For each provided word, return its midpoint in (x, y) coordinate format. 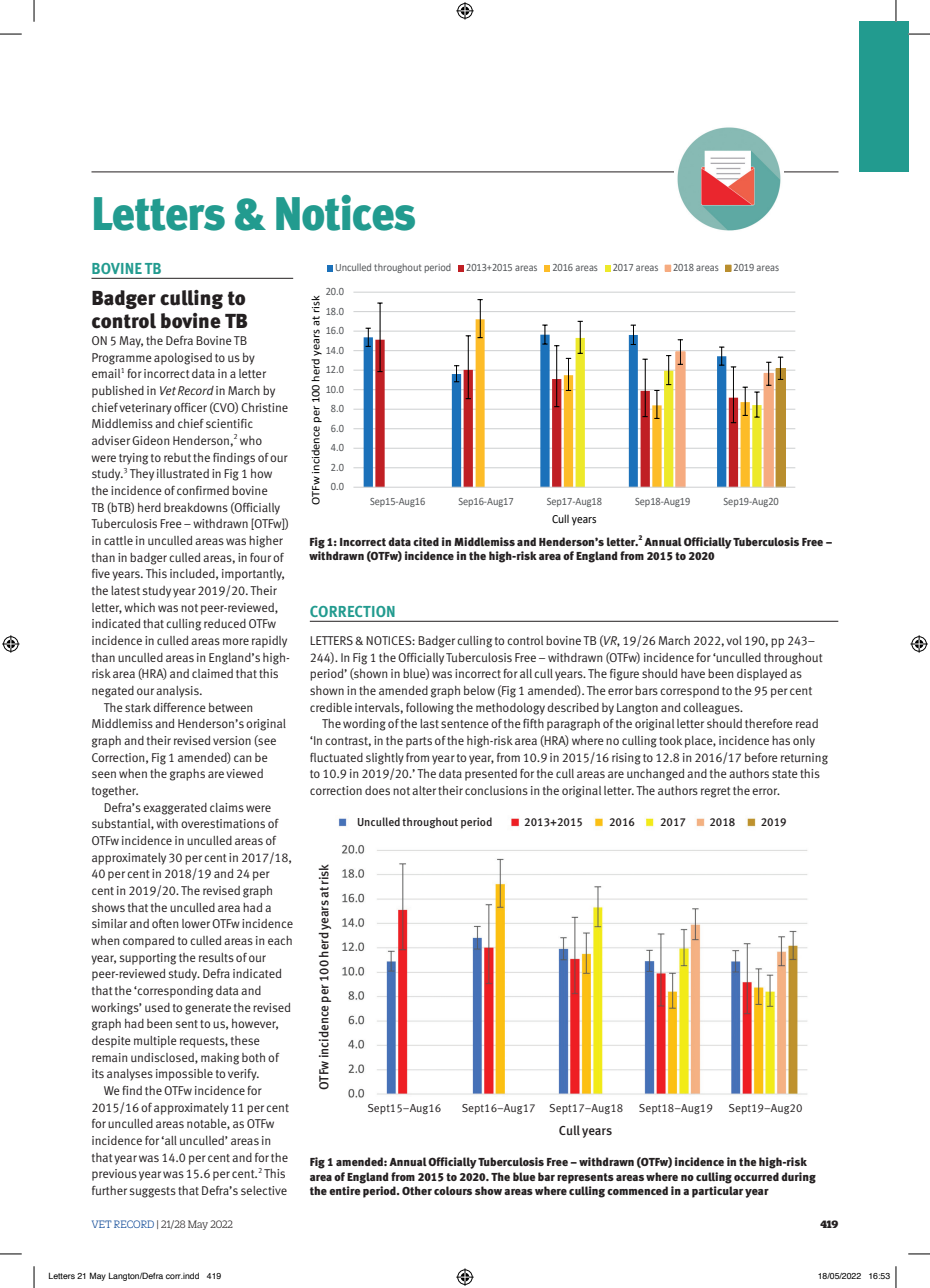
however (255, 1024)
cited (426, 541)
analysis (178, 692)
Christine (264, 407)
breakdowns (196, 507)
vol (734, 640)
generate (208, 1009)
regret (716, 792)
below (479, 690)
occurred (756, 1176)
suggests (153, 1192)
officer (190, 407)
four (260, 557)
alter (424, 790)
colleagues (712, 709)
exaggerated (175, 809)
